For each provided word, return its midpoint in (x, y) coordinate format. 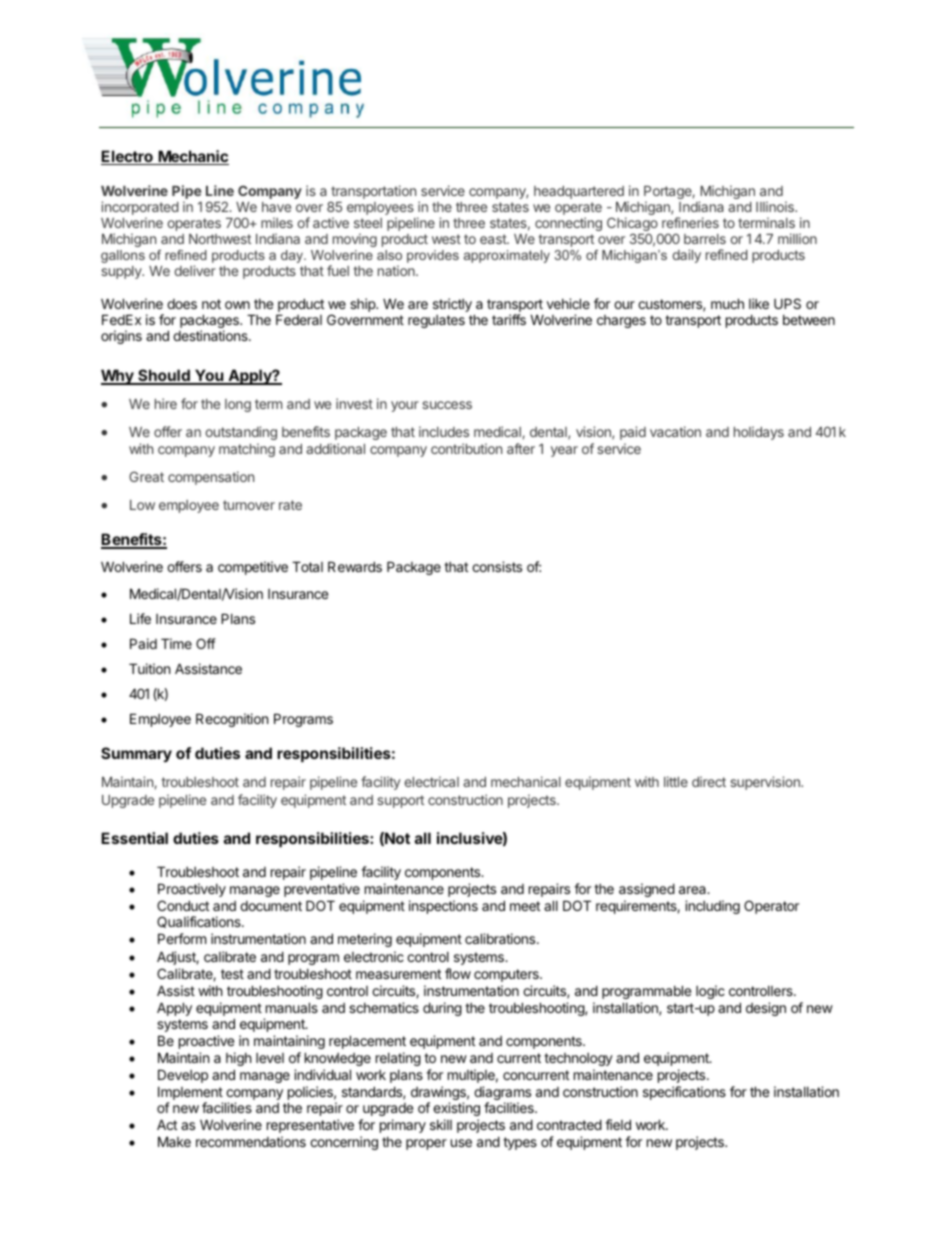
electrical (432, 781)
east (494, 239)
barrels (705, 239)
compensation (211, 478)
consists (497, 566)
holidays (759, 433)
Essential (134, 838)
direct (709, 781)
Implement (190, 1094)
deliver (195, 270)
